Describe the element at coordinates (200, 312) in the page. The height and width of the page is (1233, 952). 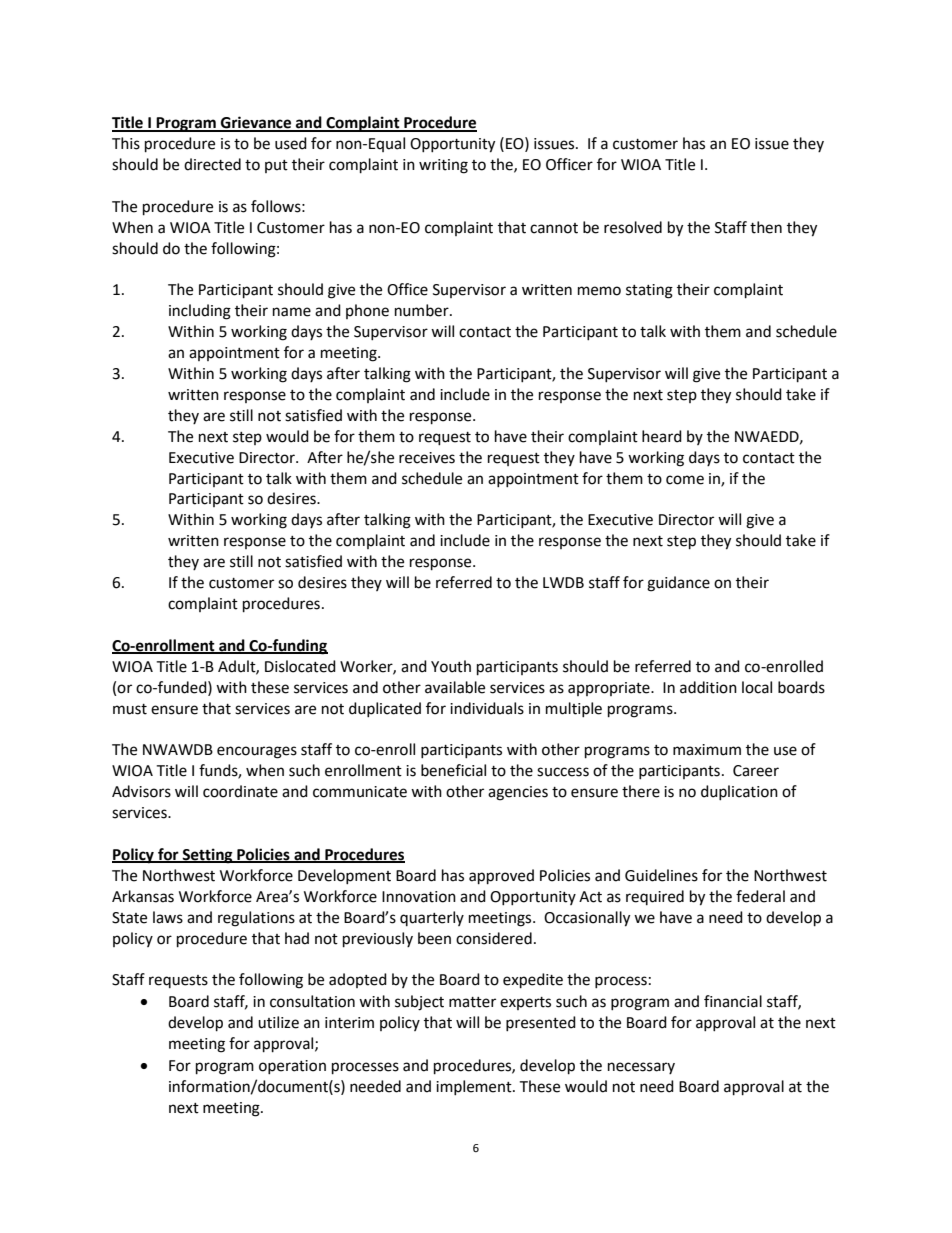
I see `including` at that location.
